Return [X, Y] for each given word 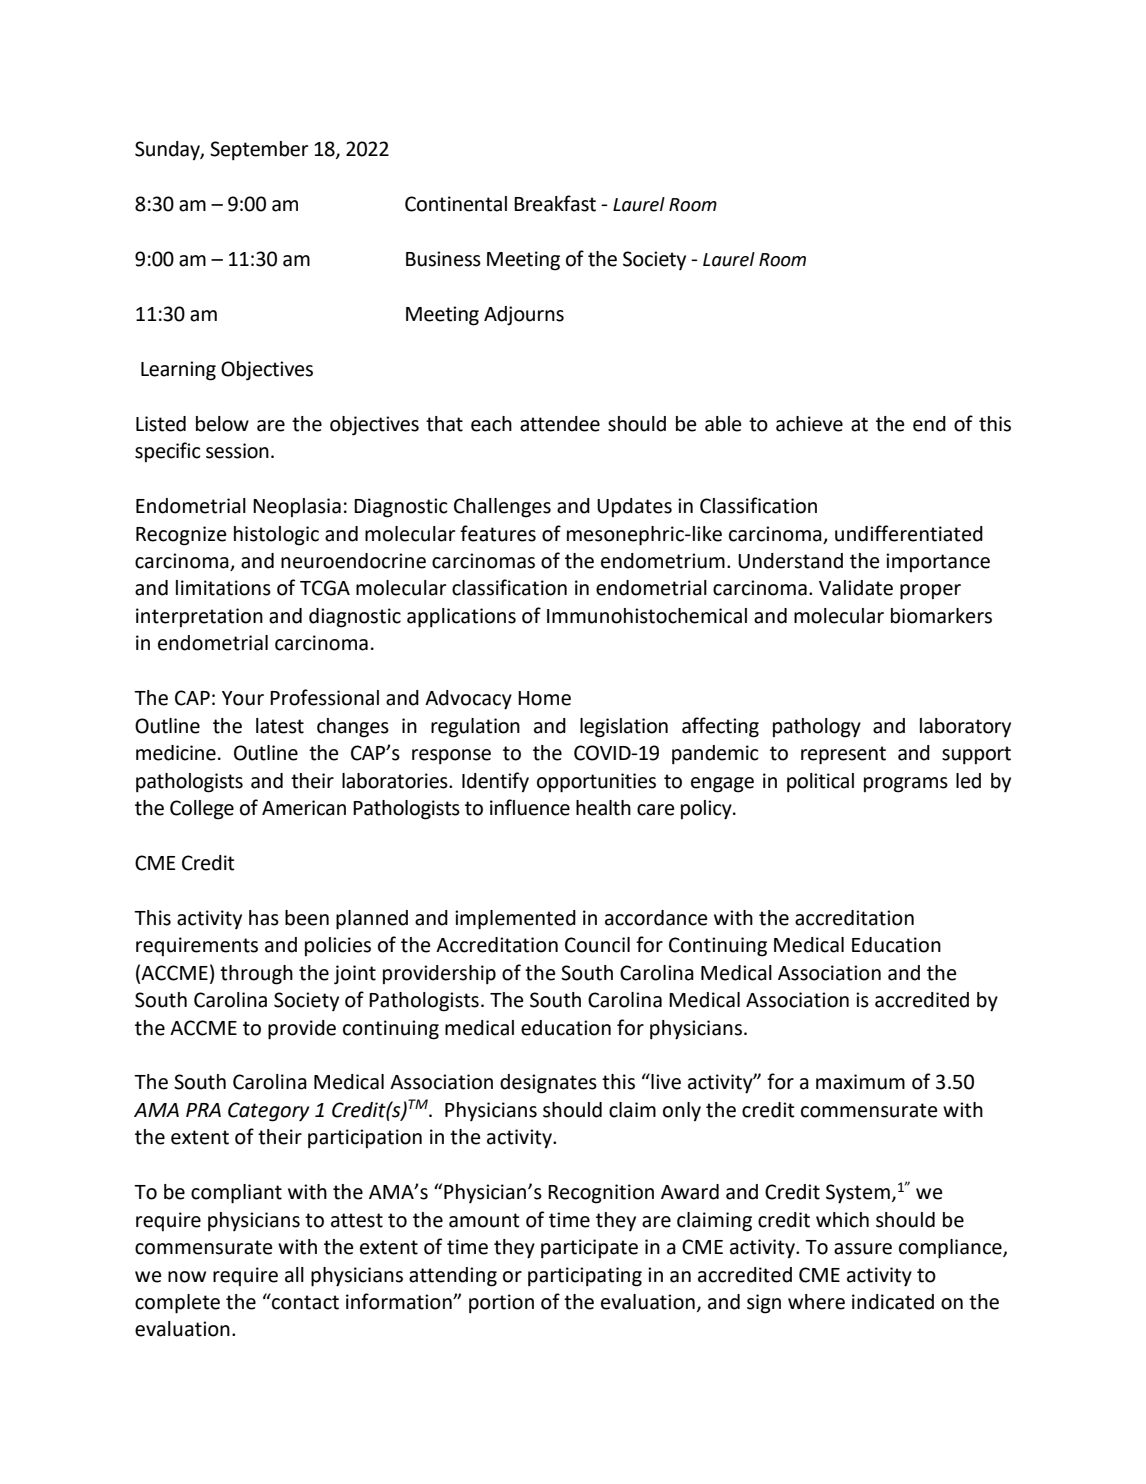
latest [280, 726]
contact [304, 1301]
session [237, 451]
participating [585, 1277]
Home [544, 698]
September [259, 151]
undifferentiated [909, 533]
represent [843, 755]
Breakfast [555, 203]
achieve [809, 424]
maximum [860, 1082]
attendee [560, 424]
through [256, 975]
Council [597, 945]
